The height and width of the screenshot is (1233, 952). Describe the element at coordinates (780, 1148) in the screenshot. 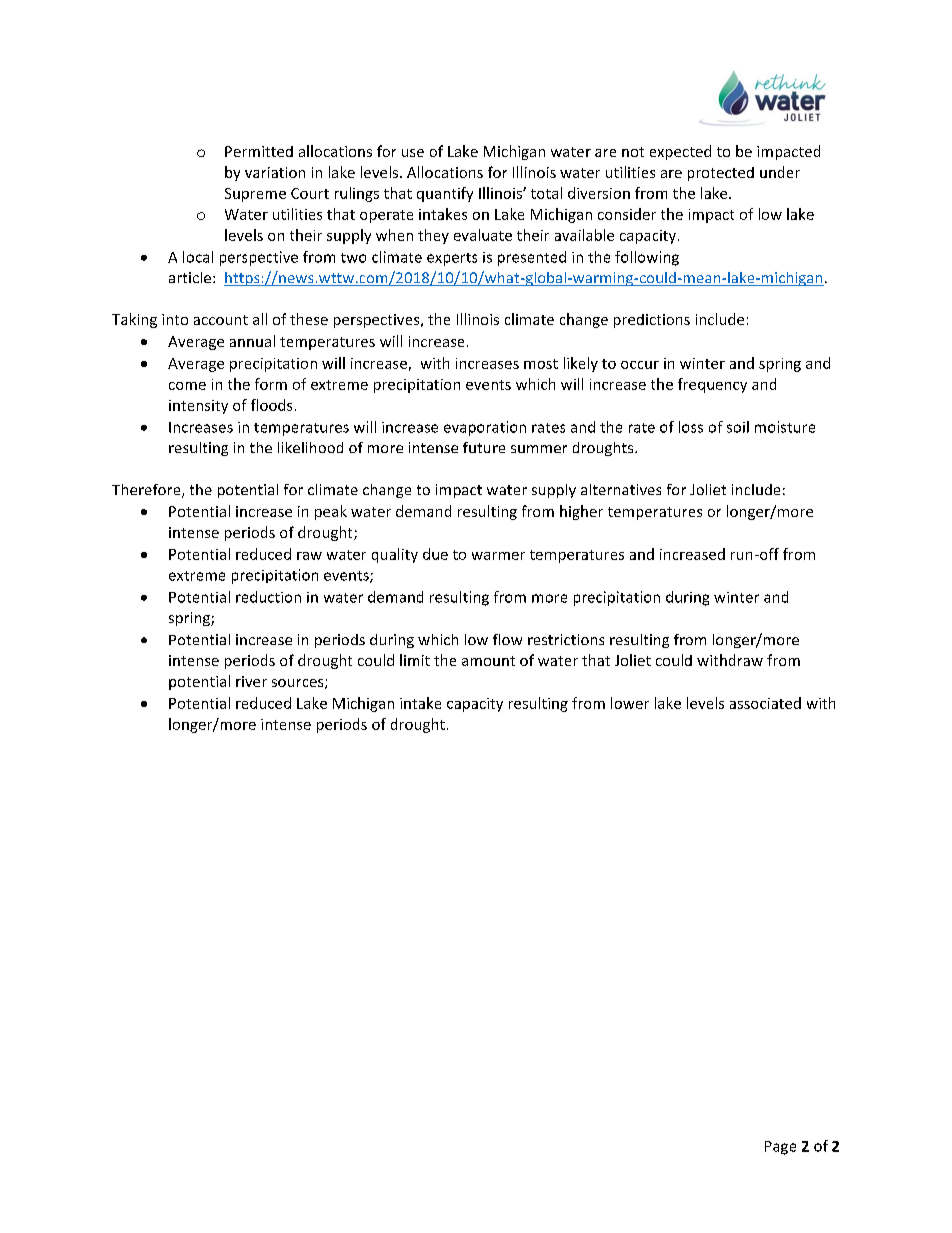

I see `Page` at that location.
